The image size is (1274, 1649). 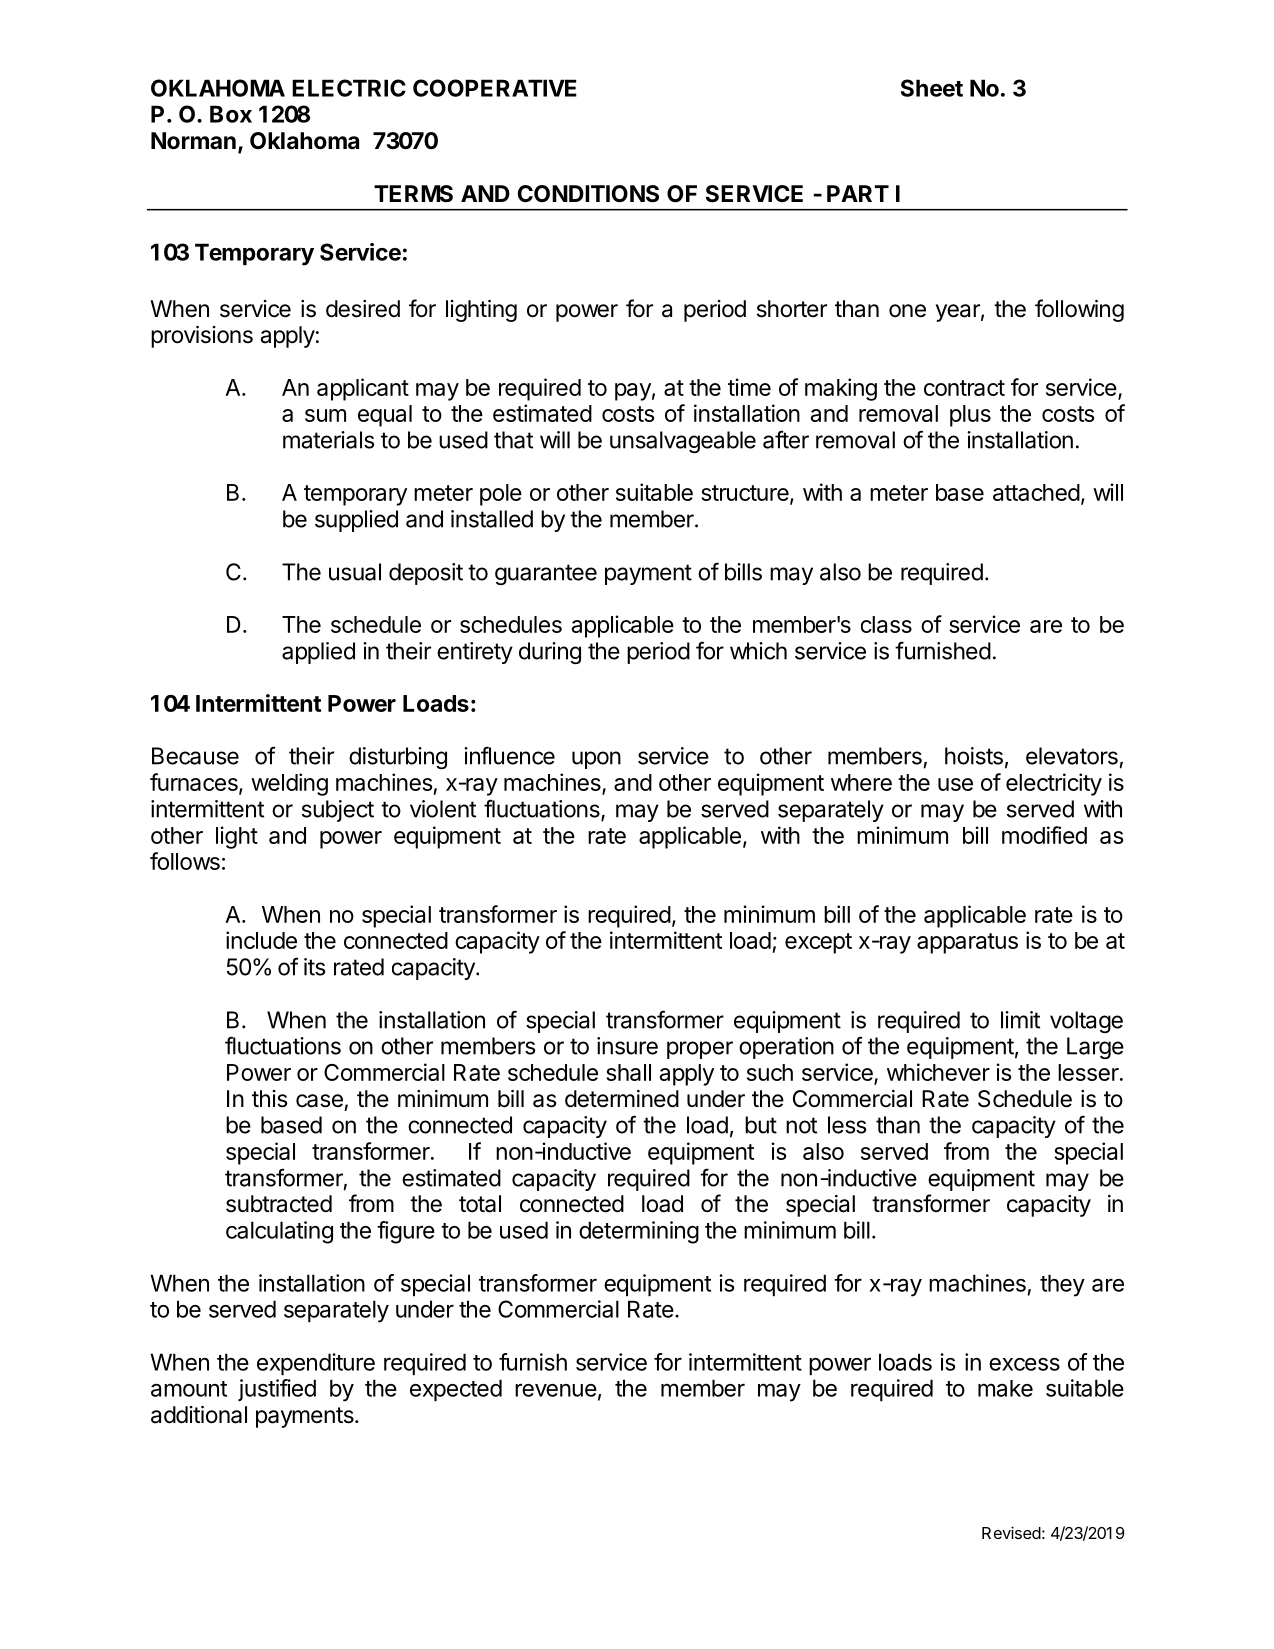 What do you see at coordinates (231, 114) in the screenshot?
I see `Box` at bounding box center [231, 114].
